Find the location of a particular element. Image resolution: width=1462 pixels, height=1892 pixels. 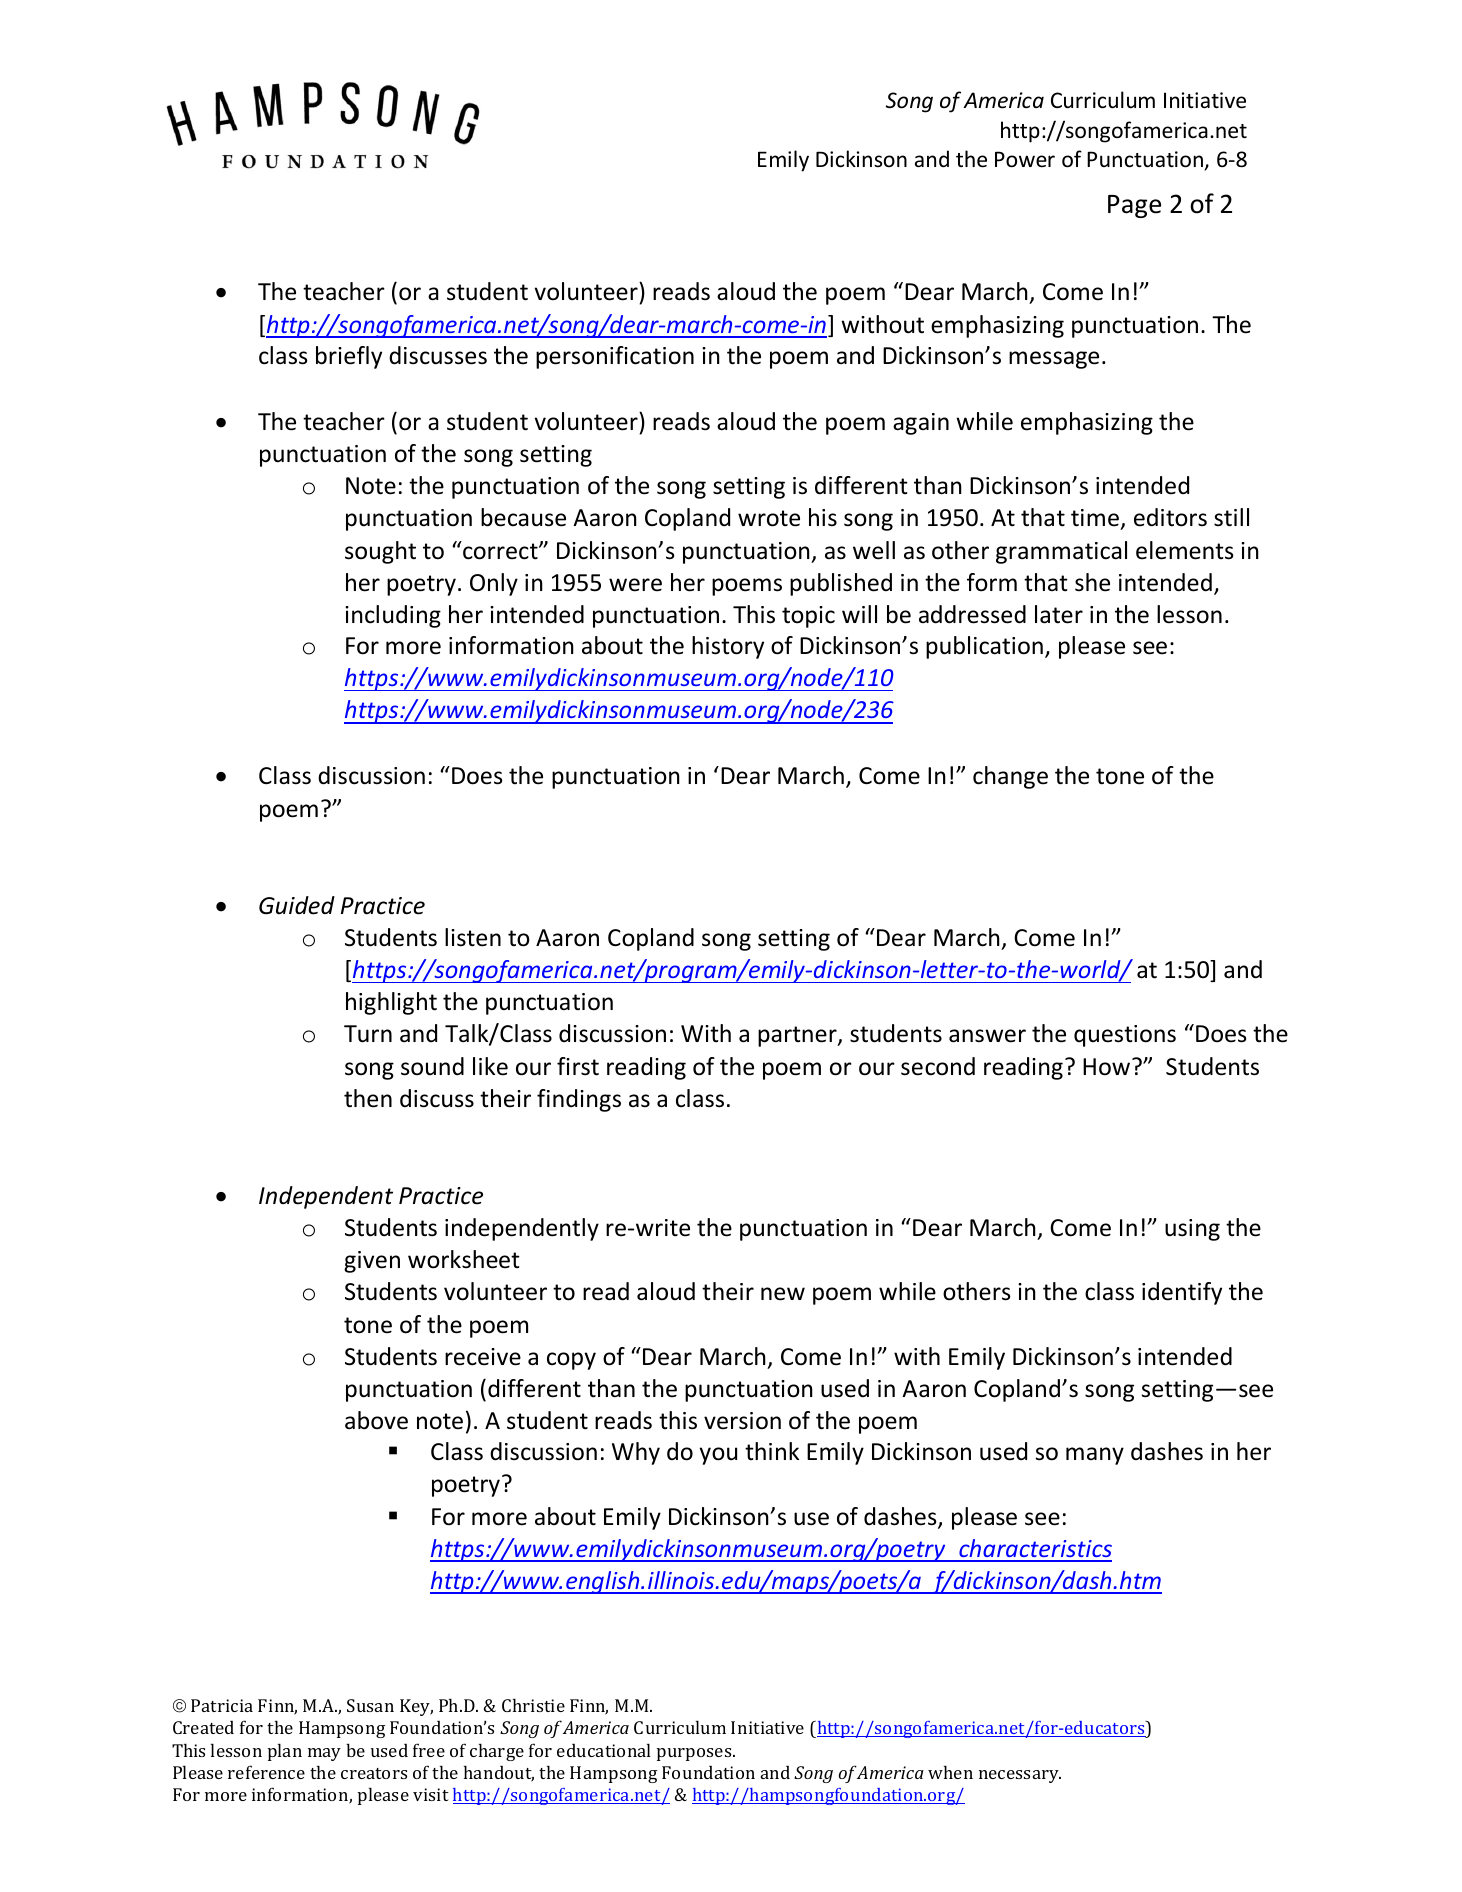

Page is located at coordinates (1134, 206).
